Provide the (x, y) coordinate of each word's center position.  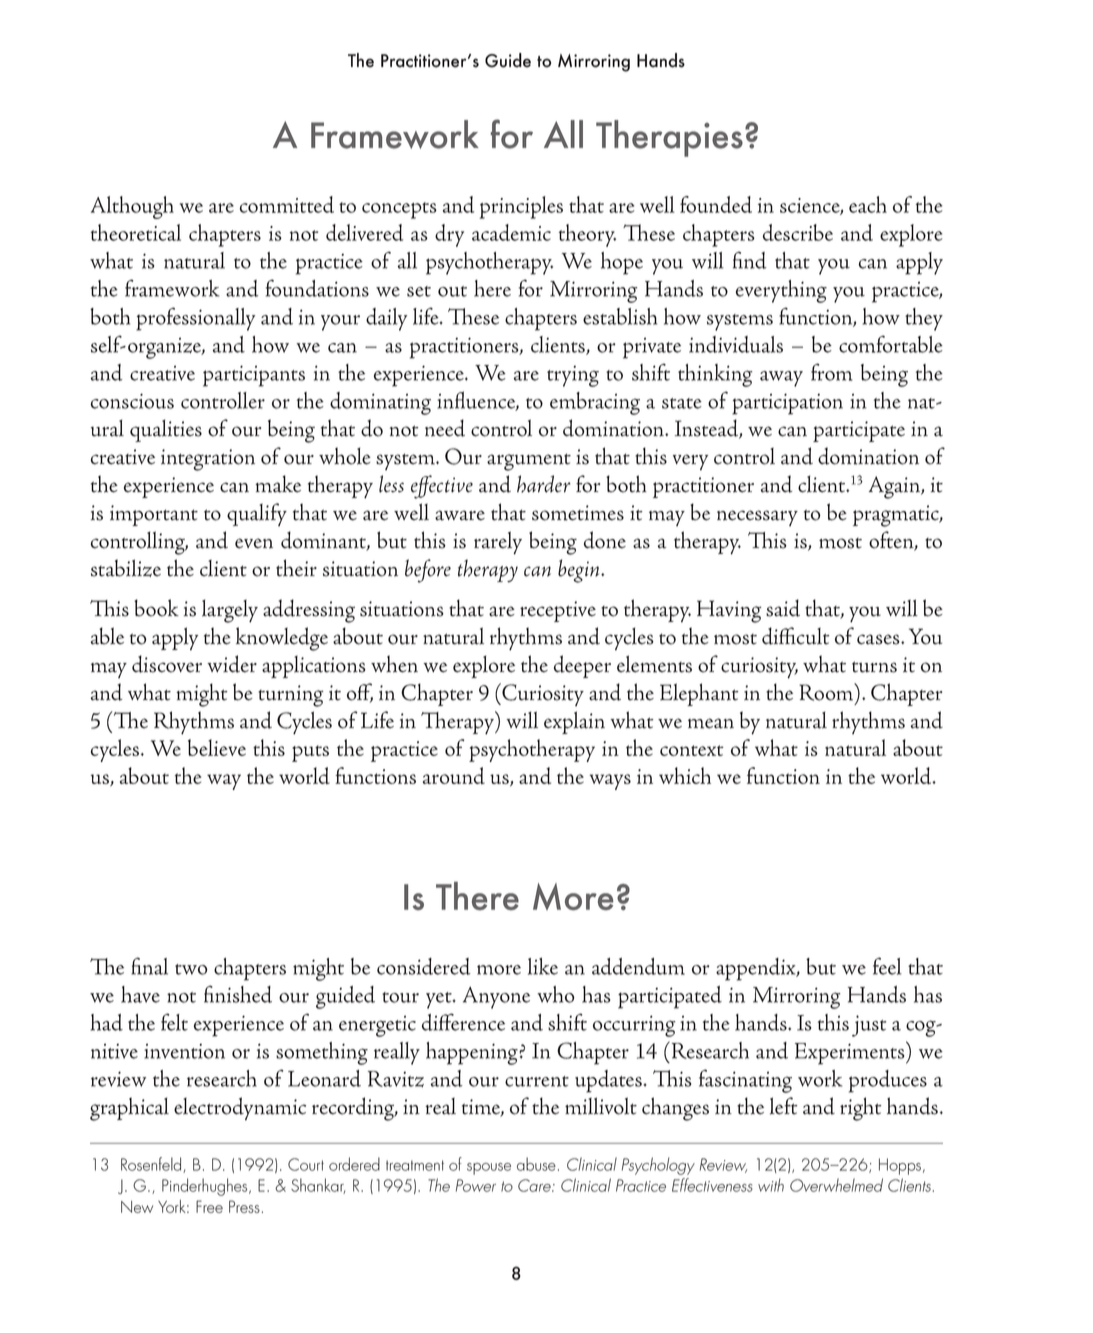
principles (521, 207)
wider (232, 664)
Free (209, 1206)
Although (132, 207)
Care (535, 1185)
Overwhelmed (836, 1185)
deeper (582, 666)
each (868, 204)
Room (827, 692)
